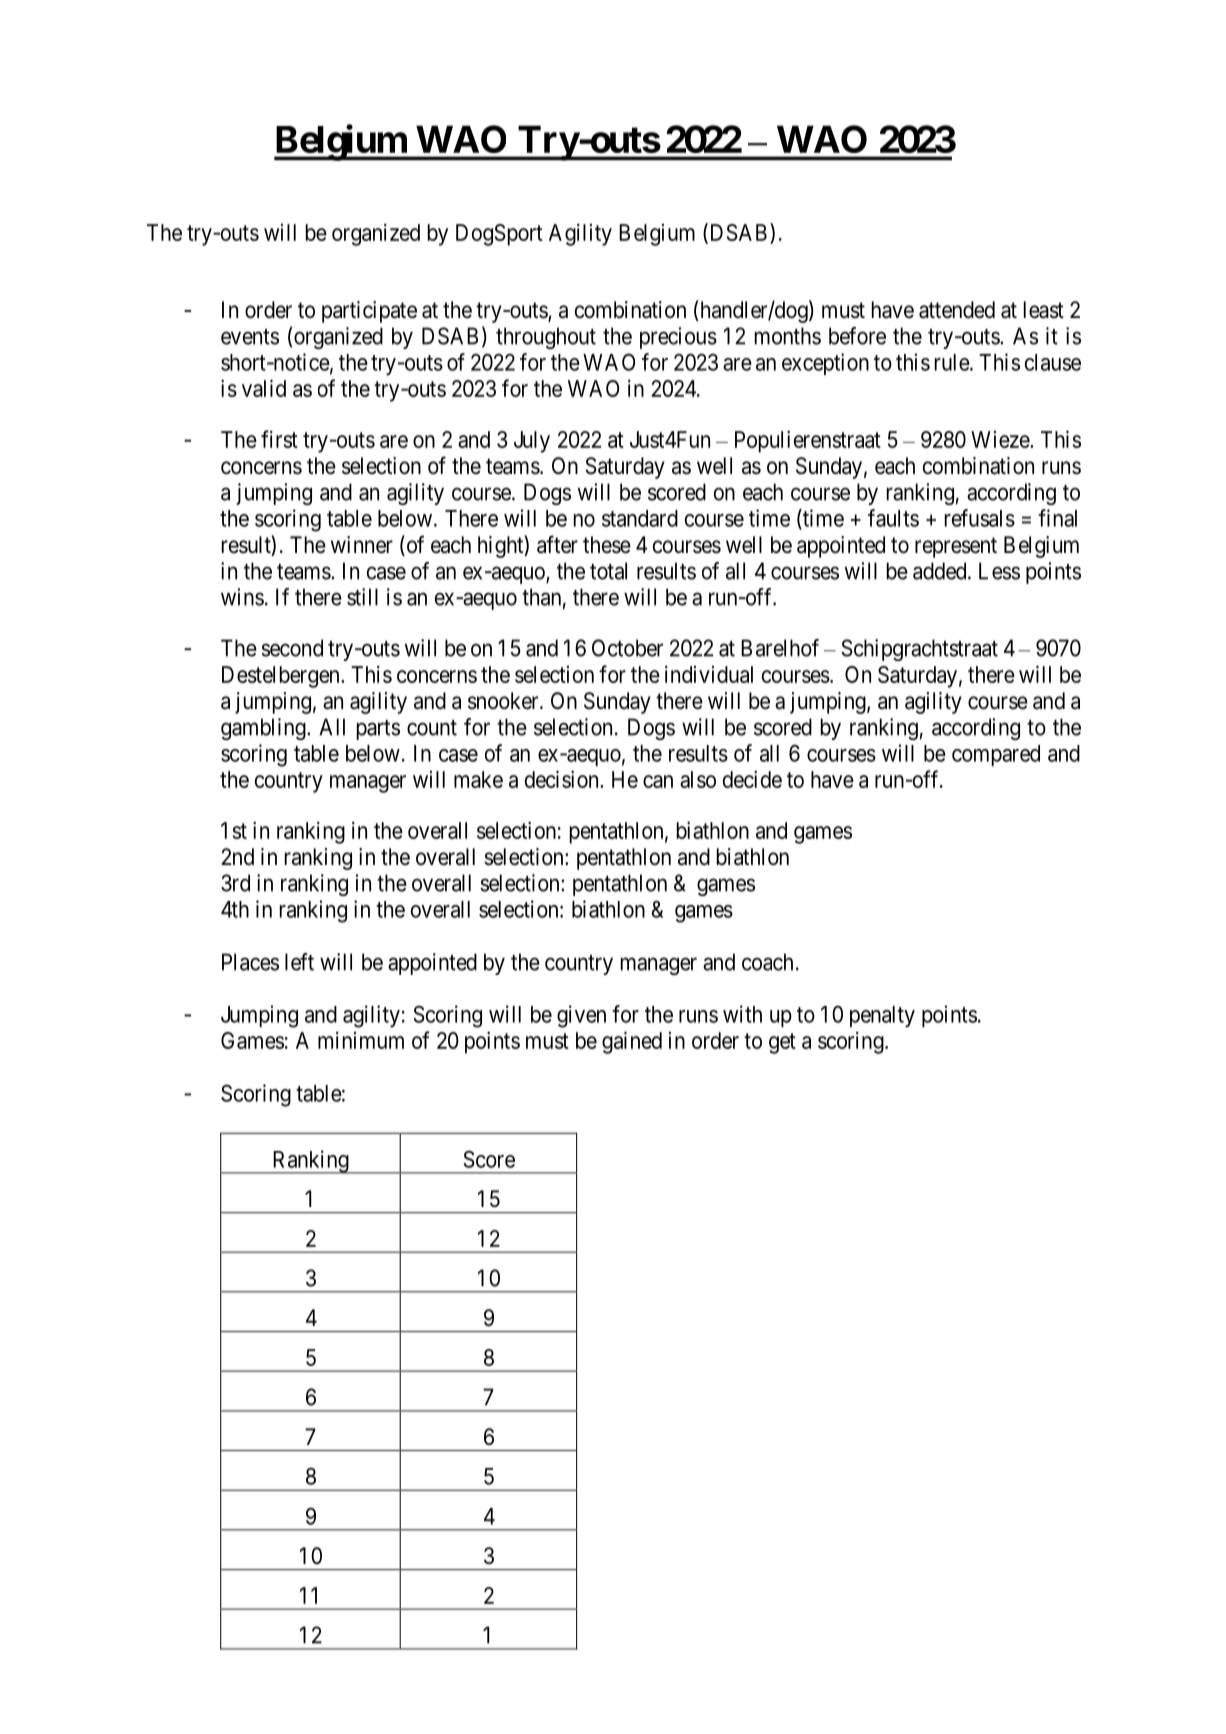 The width and height of the document is (1226, 1734). What do you see at coordinates (957, 310) in the document?
I see `attended` at bounding box center [957, 310].
